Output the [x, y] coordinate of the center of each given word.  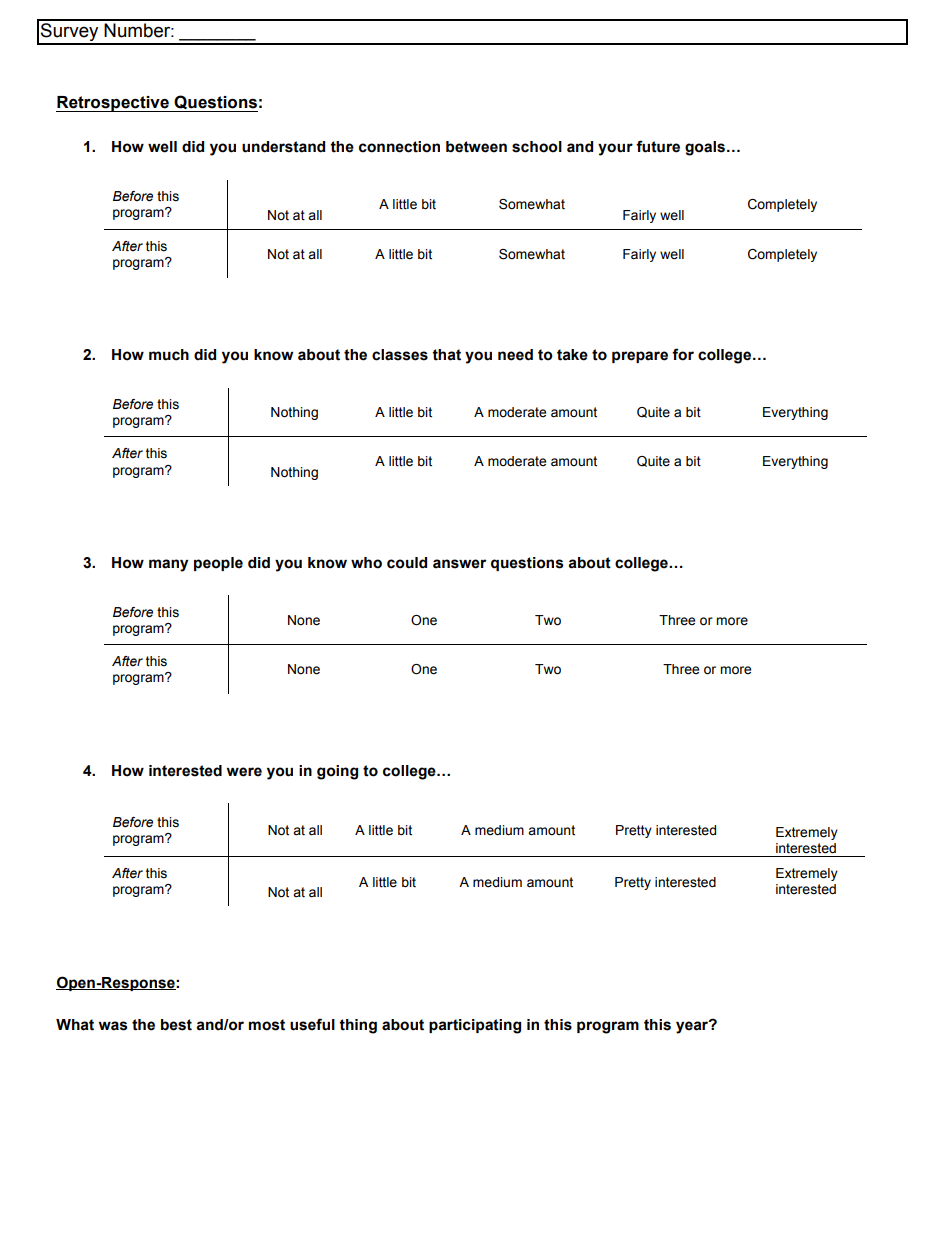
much [169, 355]
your [615, 149]
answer [459, 564]
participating [475, 1026]
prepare [640, 357]
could [407, 563]
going [337, 772]
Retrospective [113, 104]
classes [400, 355]
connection [399, 147]
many [168, 565]
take [572, 355]
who [366, 563]
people [218, 564]
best [176, 1025]
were [244, 772]
